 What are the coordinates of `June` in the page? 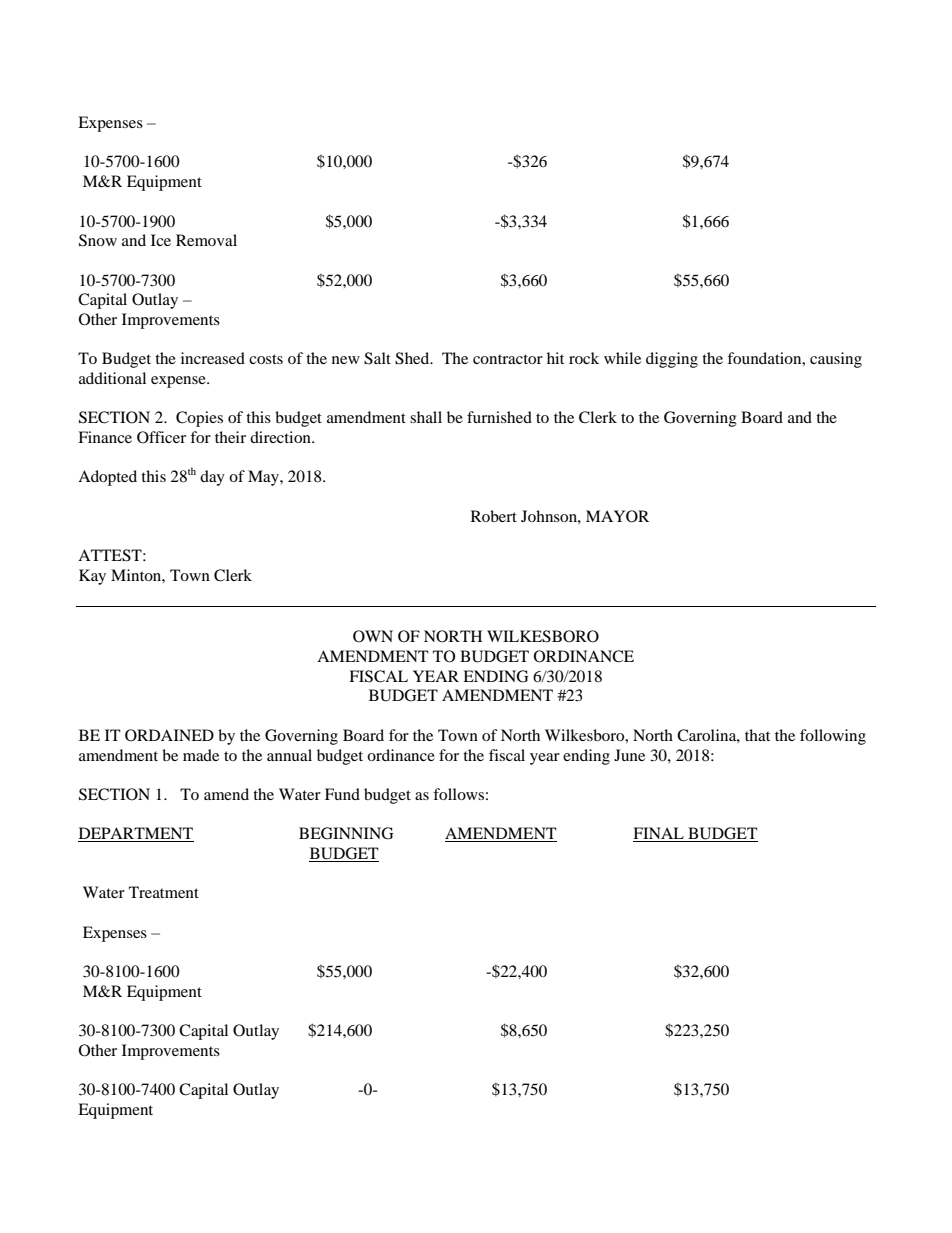 It's located at (629, 755).
